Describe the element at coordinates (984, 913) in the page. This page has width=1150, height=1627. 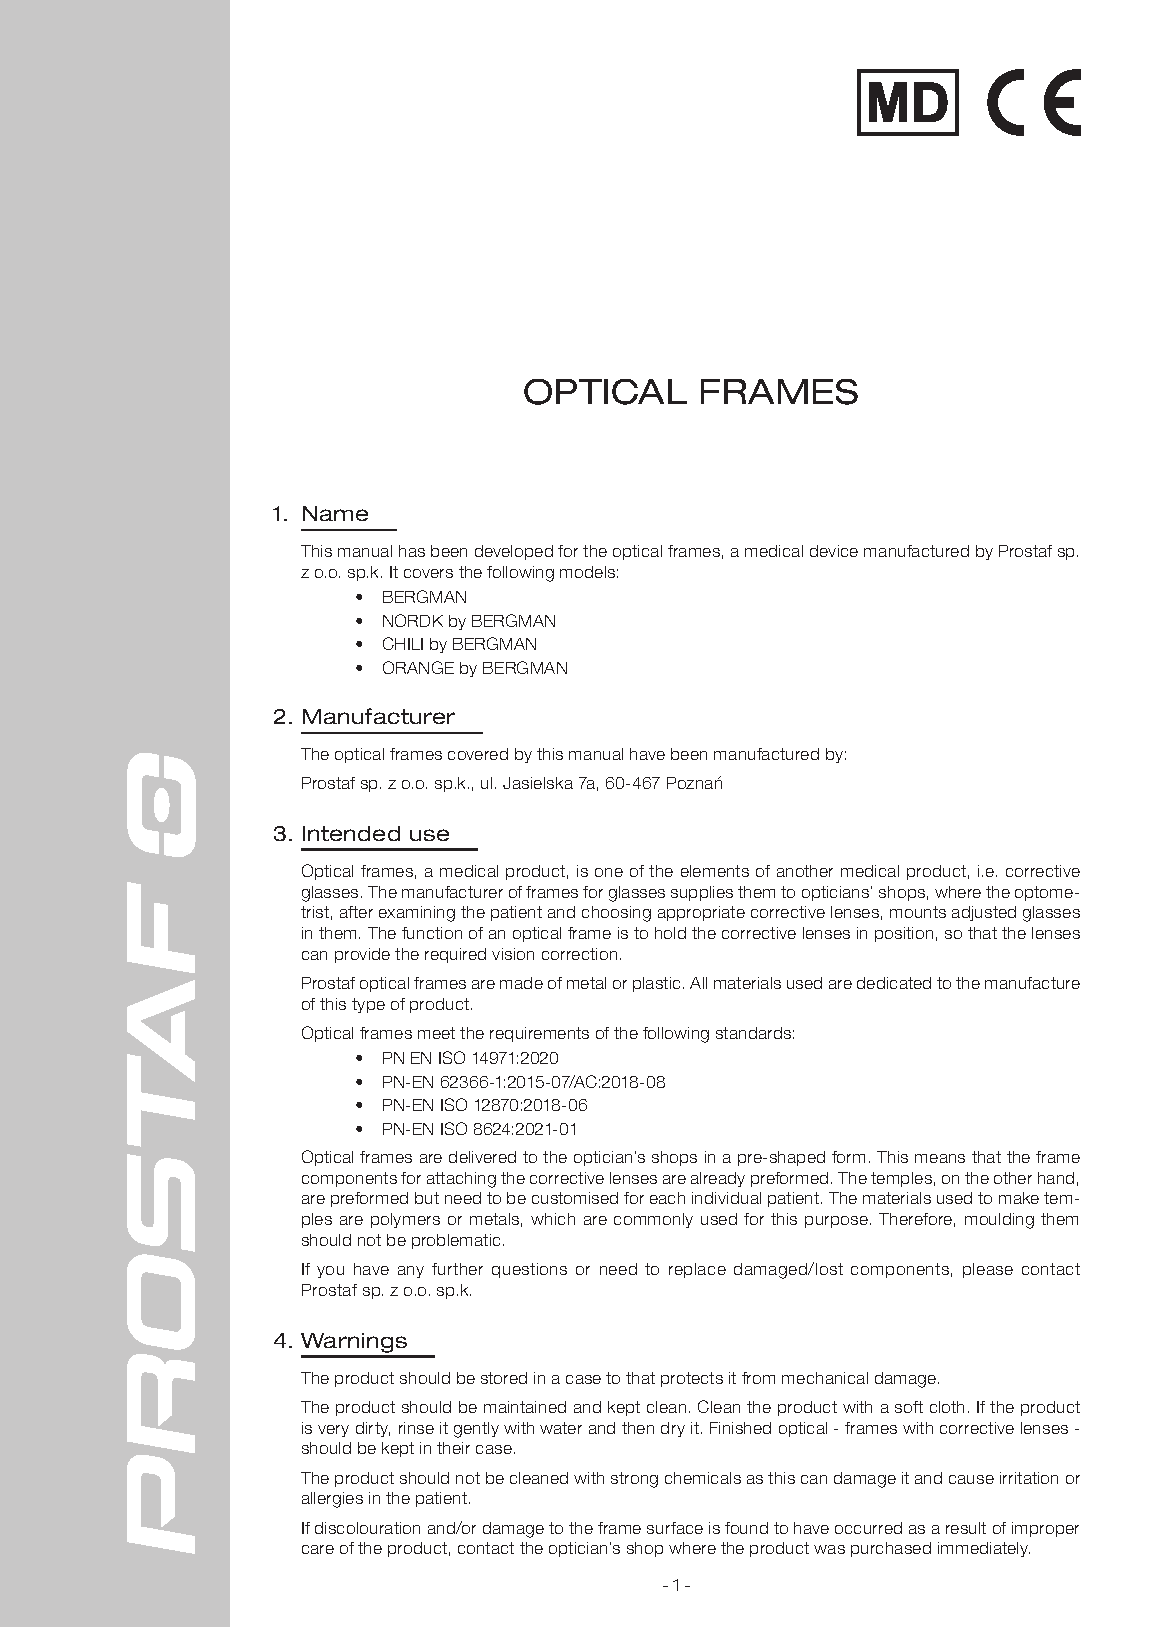
I see `adjusted` at that location.
